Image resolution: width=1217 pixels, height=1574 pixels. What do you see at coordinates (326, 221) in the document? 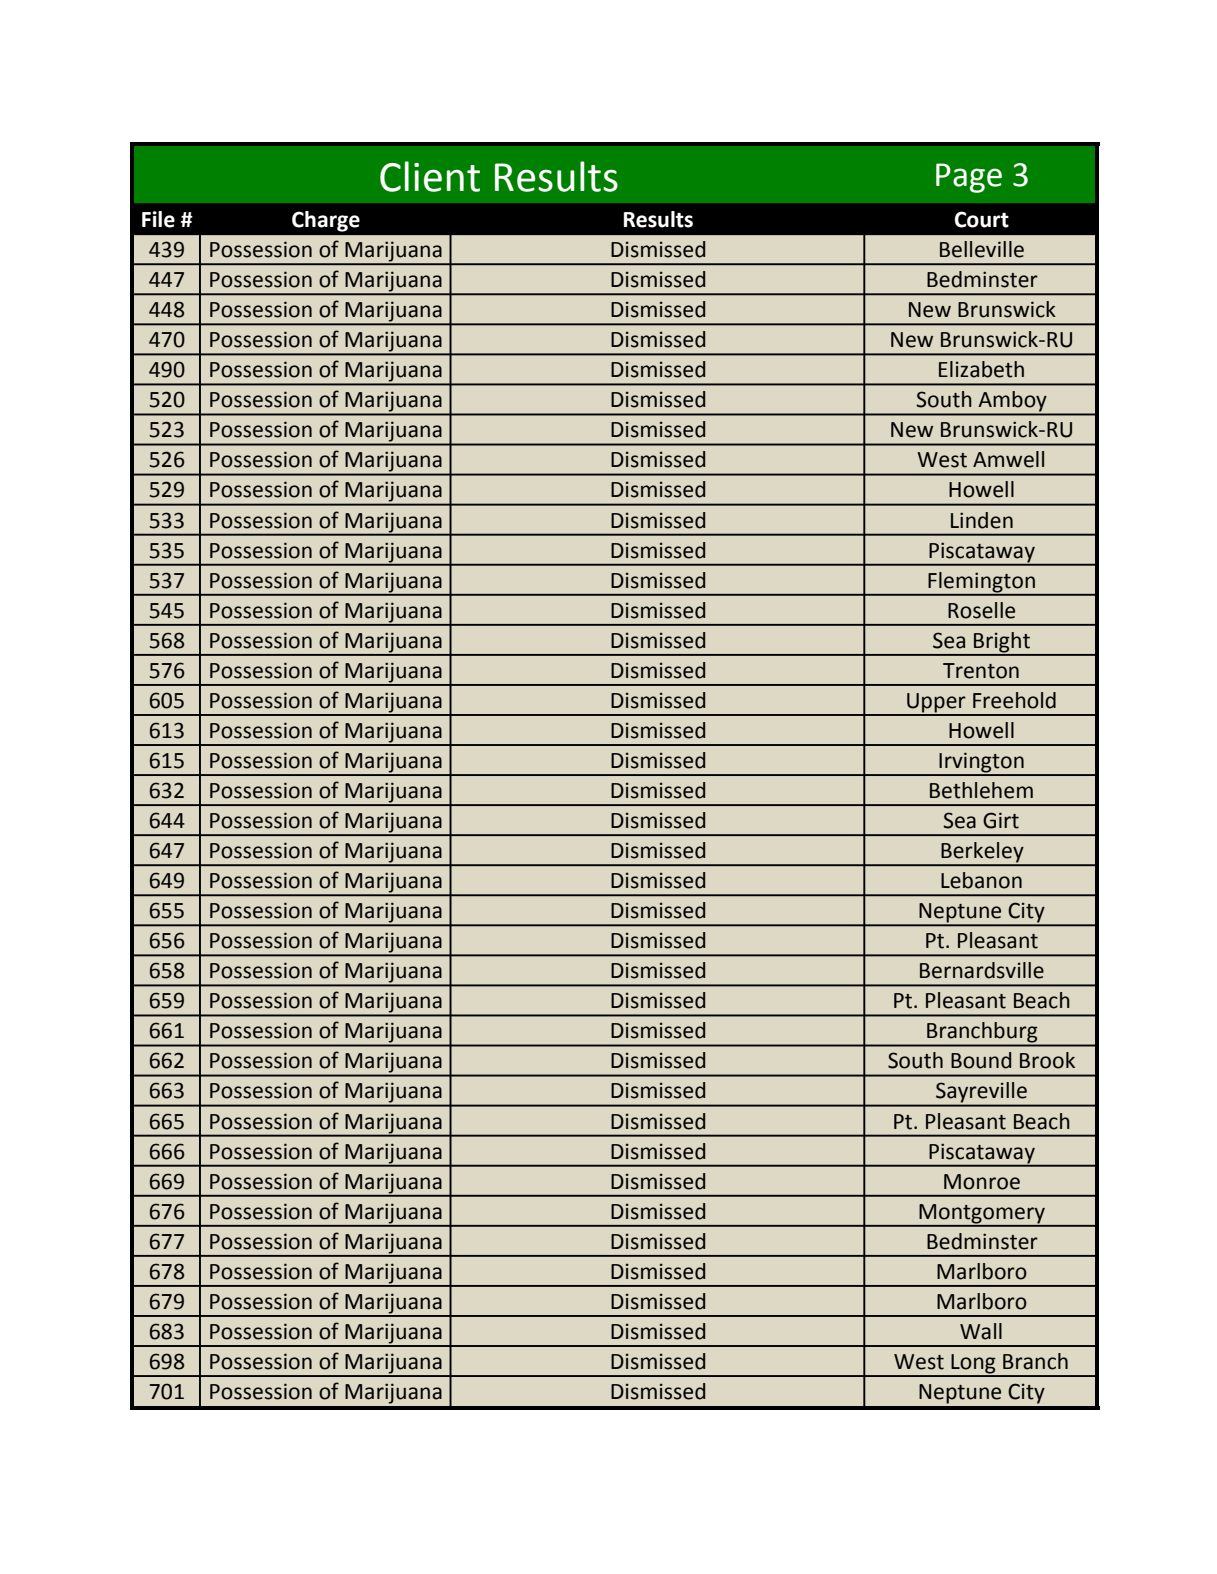
I see `Charge` at bounding box center [326, 221].
